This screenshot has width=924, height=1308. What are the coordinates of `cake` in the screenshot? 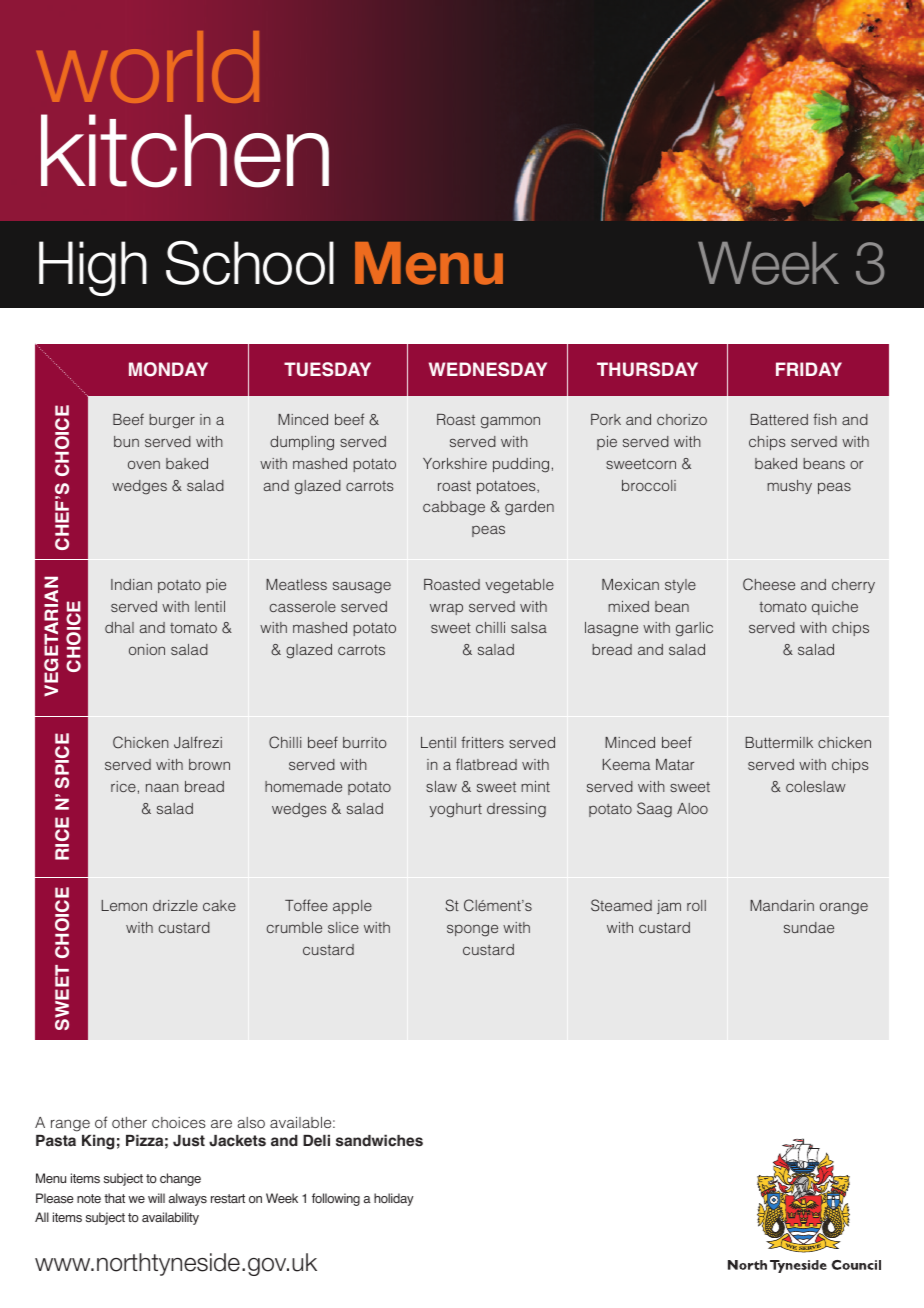 It's located at (219, 905).
